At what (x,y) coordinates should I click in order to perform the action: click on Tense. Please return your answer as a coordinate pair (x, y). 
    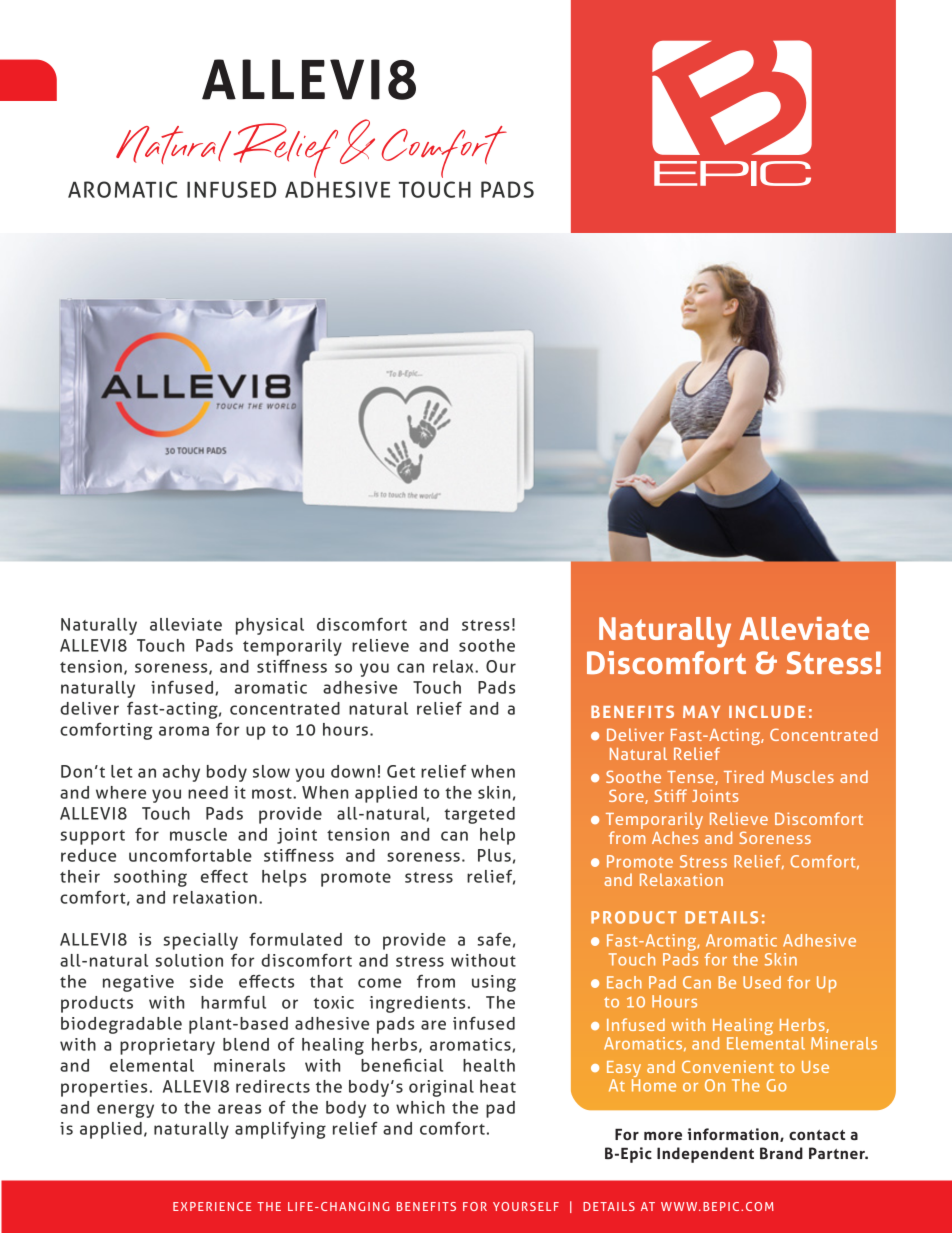
    Looking at the image, I should click on (691, 778).
